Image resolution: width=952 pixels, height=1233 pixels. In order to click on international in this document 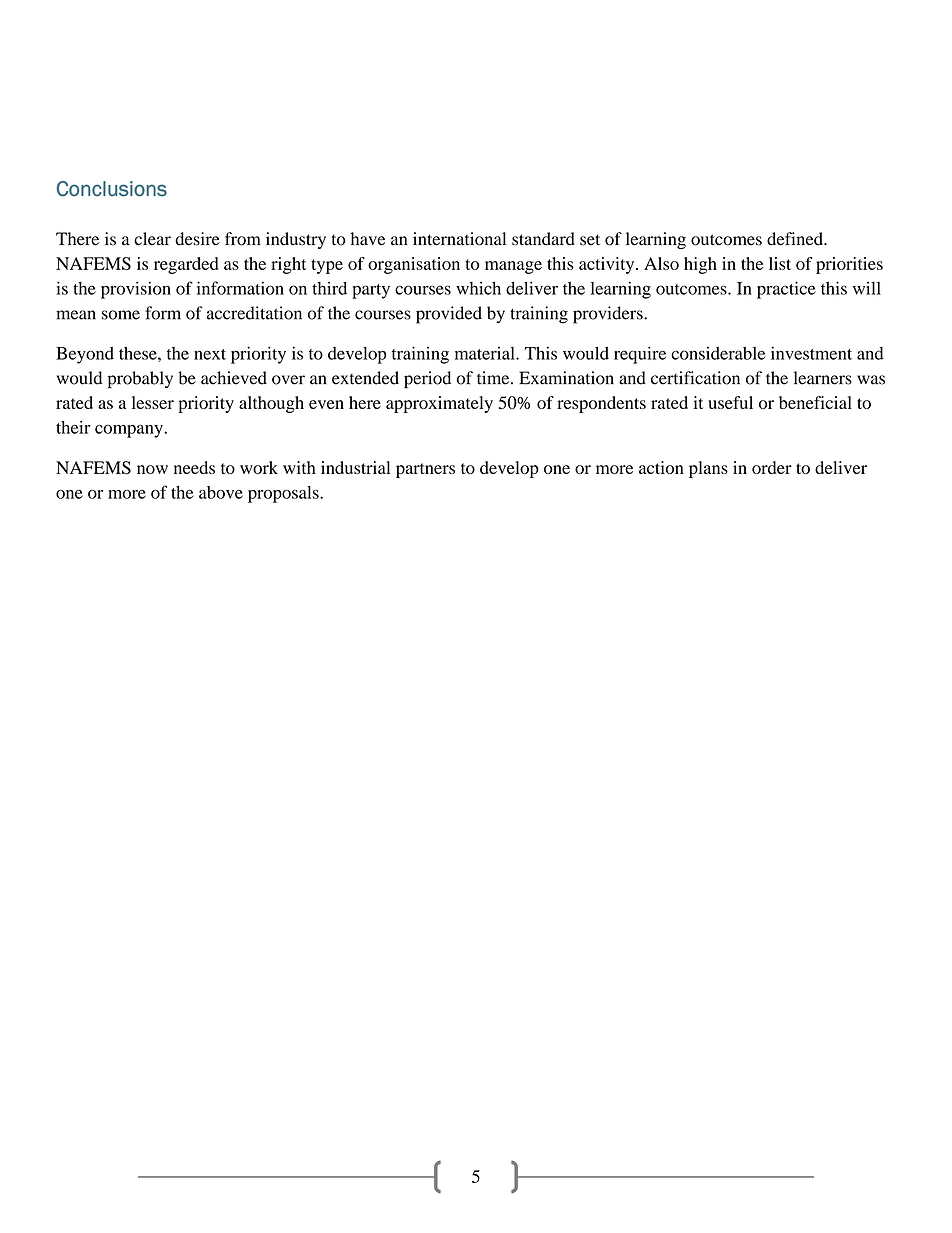, I will do `click(459, 239)`.
